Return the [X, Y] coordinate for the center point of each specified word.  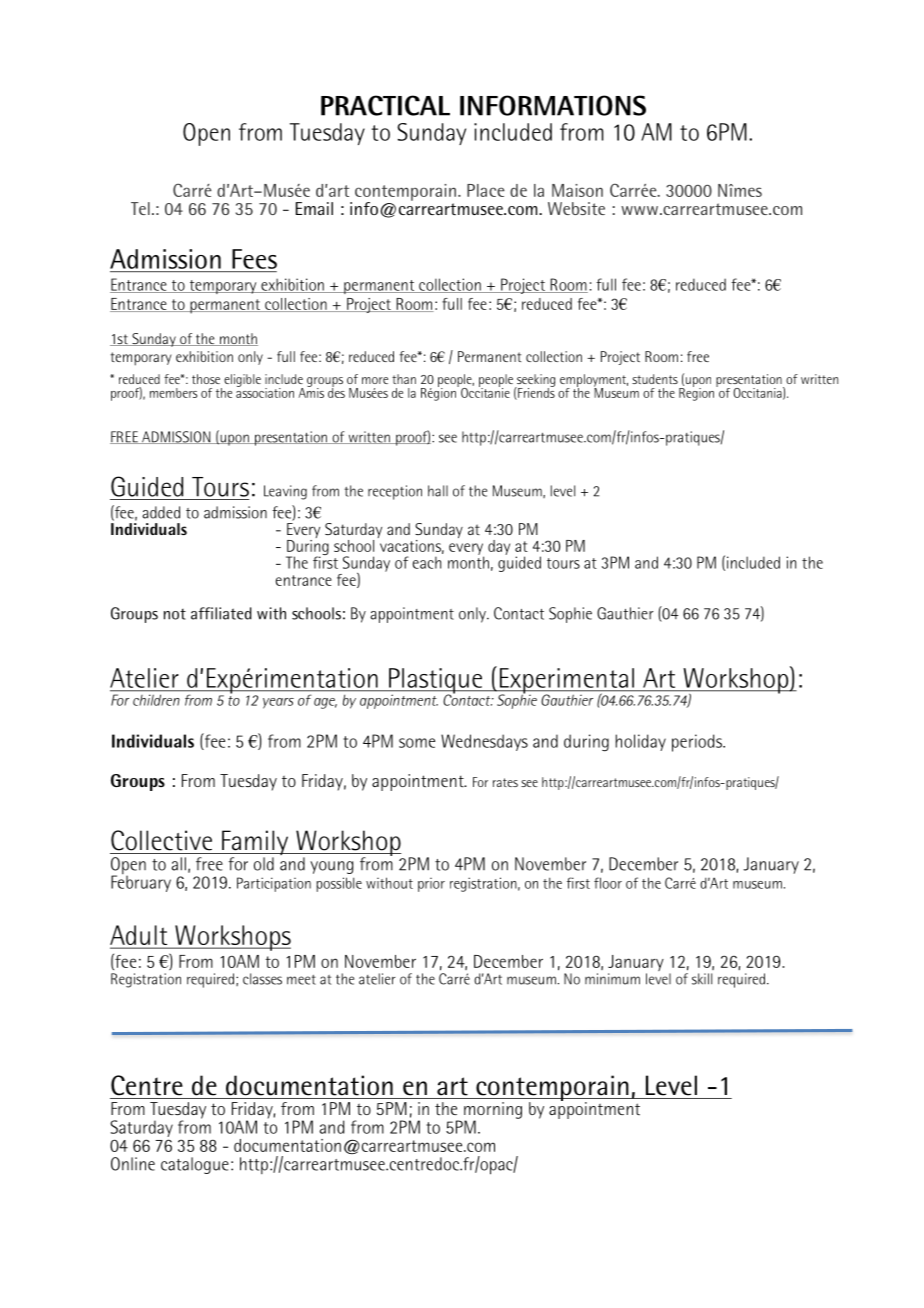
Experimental [566, 682]
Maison [577, 190]
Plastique [436, 682]
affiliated [221, 613]
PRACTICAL [385, 105]
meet [301, 980]
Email [314, 208]
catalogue [195, 1165]
